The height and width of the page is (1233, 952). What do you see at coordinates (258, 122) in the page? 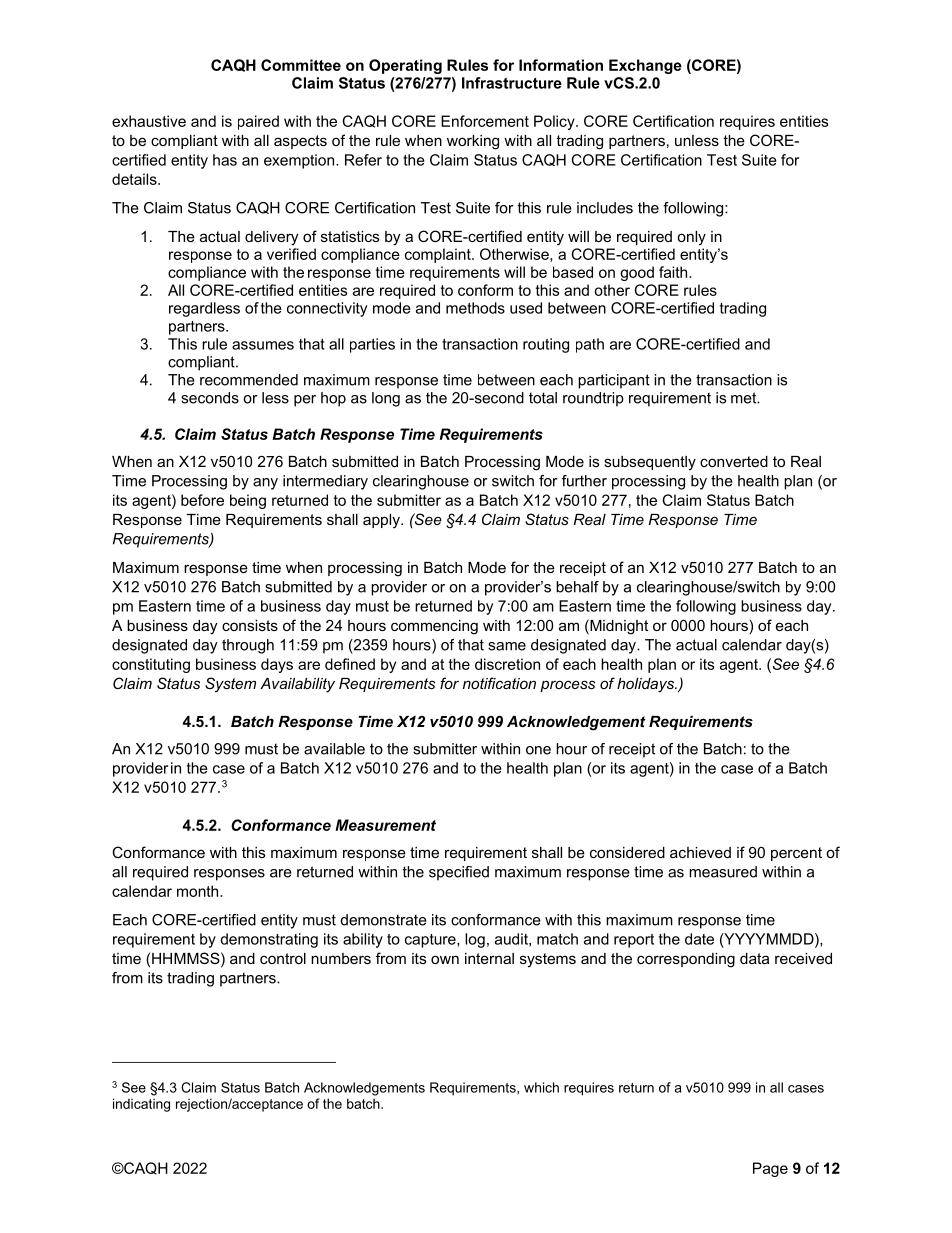
I see `paired` at bounding box center [258, 122].
